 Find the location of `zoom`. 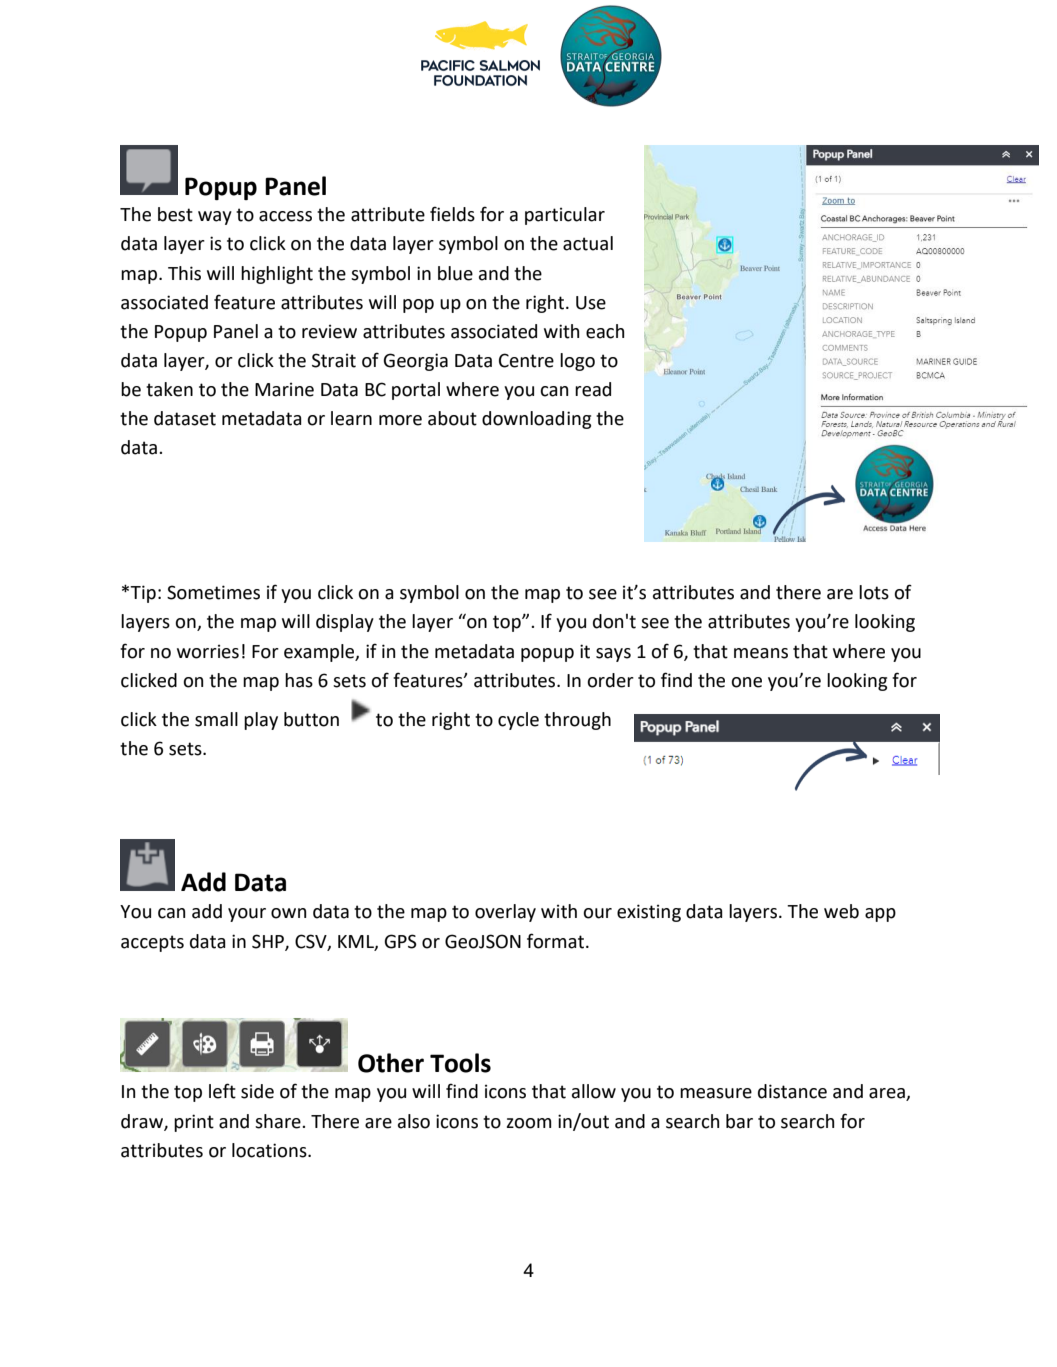

zoom is located at coordinates (529, 1123).
